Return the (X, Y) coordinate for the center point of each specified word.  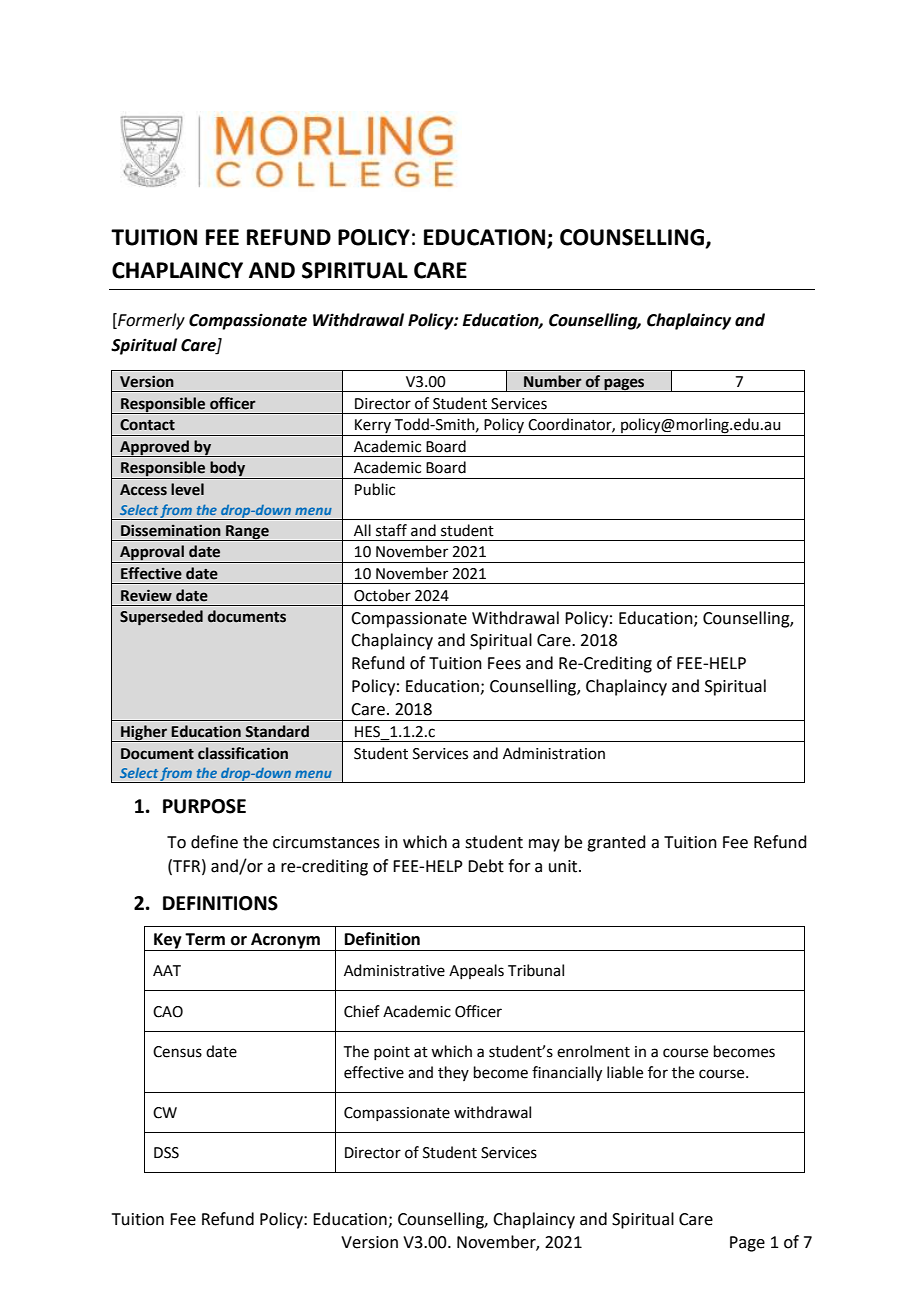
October (382, 595)
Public (375, 489)
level (187, 489)
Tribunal (536, 970)
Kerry (373, 427)
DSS (166, 1153)
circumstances (326, 842)
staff (391, 530)
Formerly (150, 321)
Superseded (161, 618)
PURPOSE (204, 806)
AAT (167, 970)
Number (553, 381)
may (544, 845)
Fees (504, 663)
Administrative (394, 970)
